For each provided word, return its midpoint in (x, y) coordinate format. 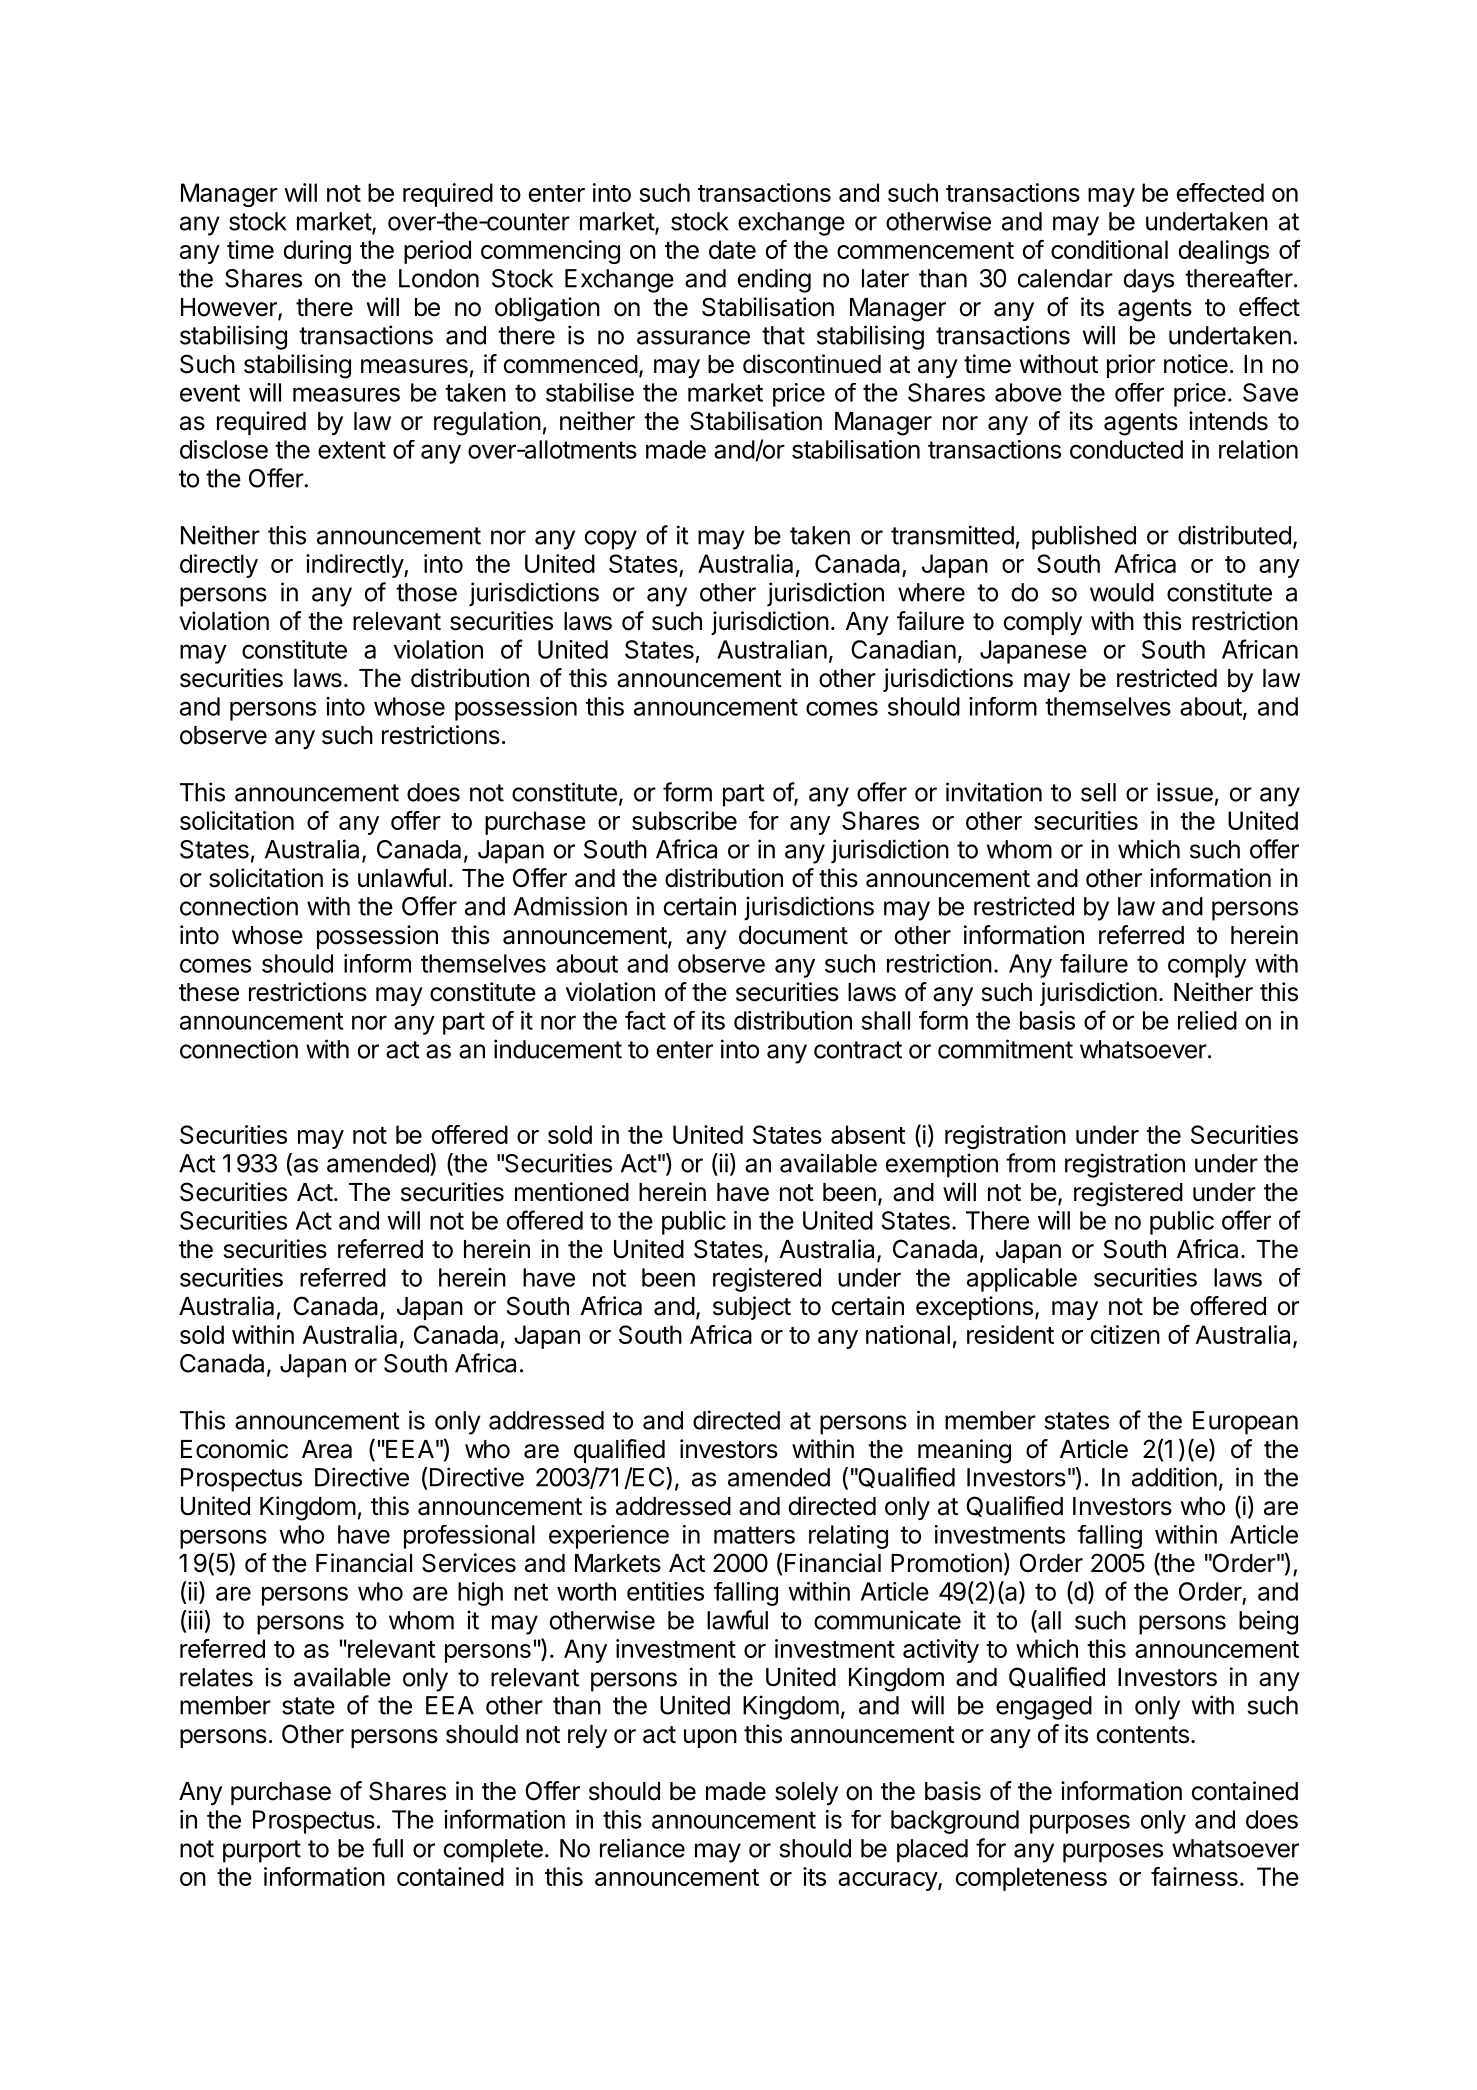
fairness (1194, 1876)
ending (774, 280)
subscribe (684, 820)
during (317, 252)
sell (1098, 792)
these (209, 992)
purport (262, 1851)
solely (806, 1793)
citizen (1125, 1334)
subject (752, 1308)
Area (327, 1449)
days (1148, 281)
